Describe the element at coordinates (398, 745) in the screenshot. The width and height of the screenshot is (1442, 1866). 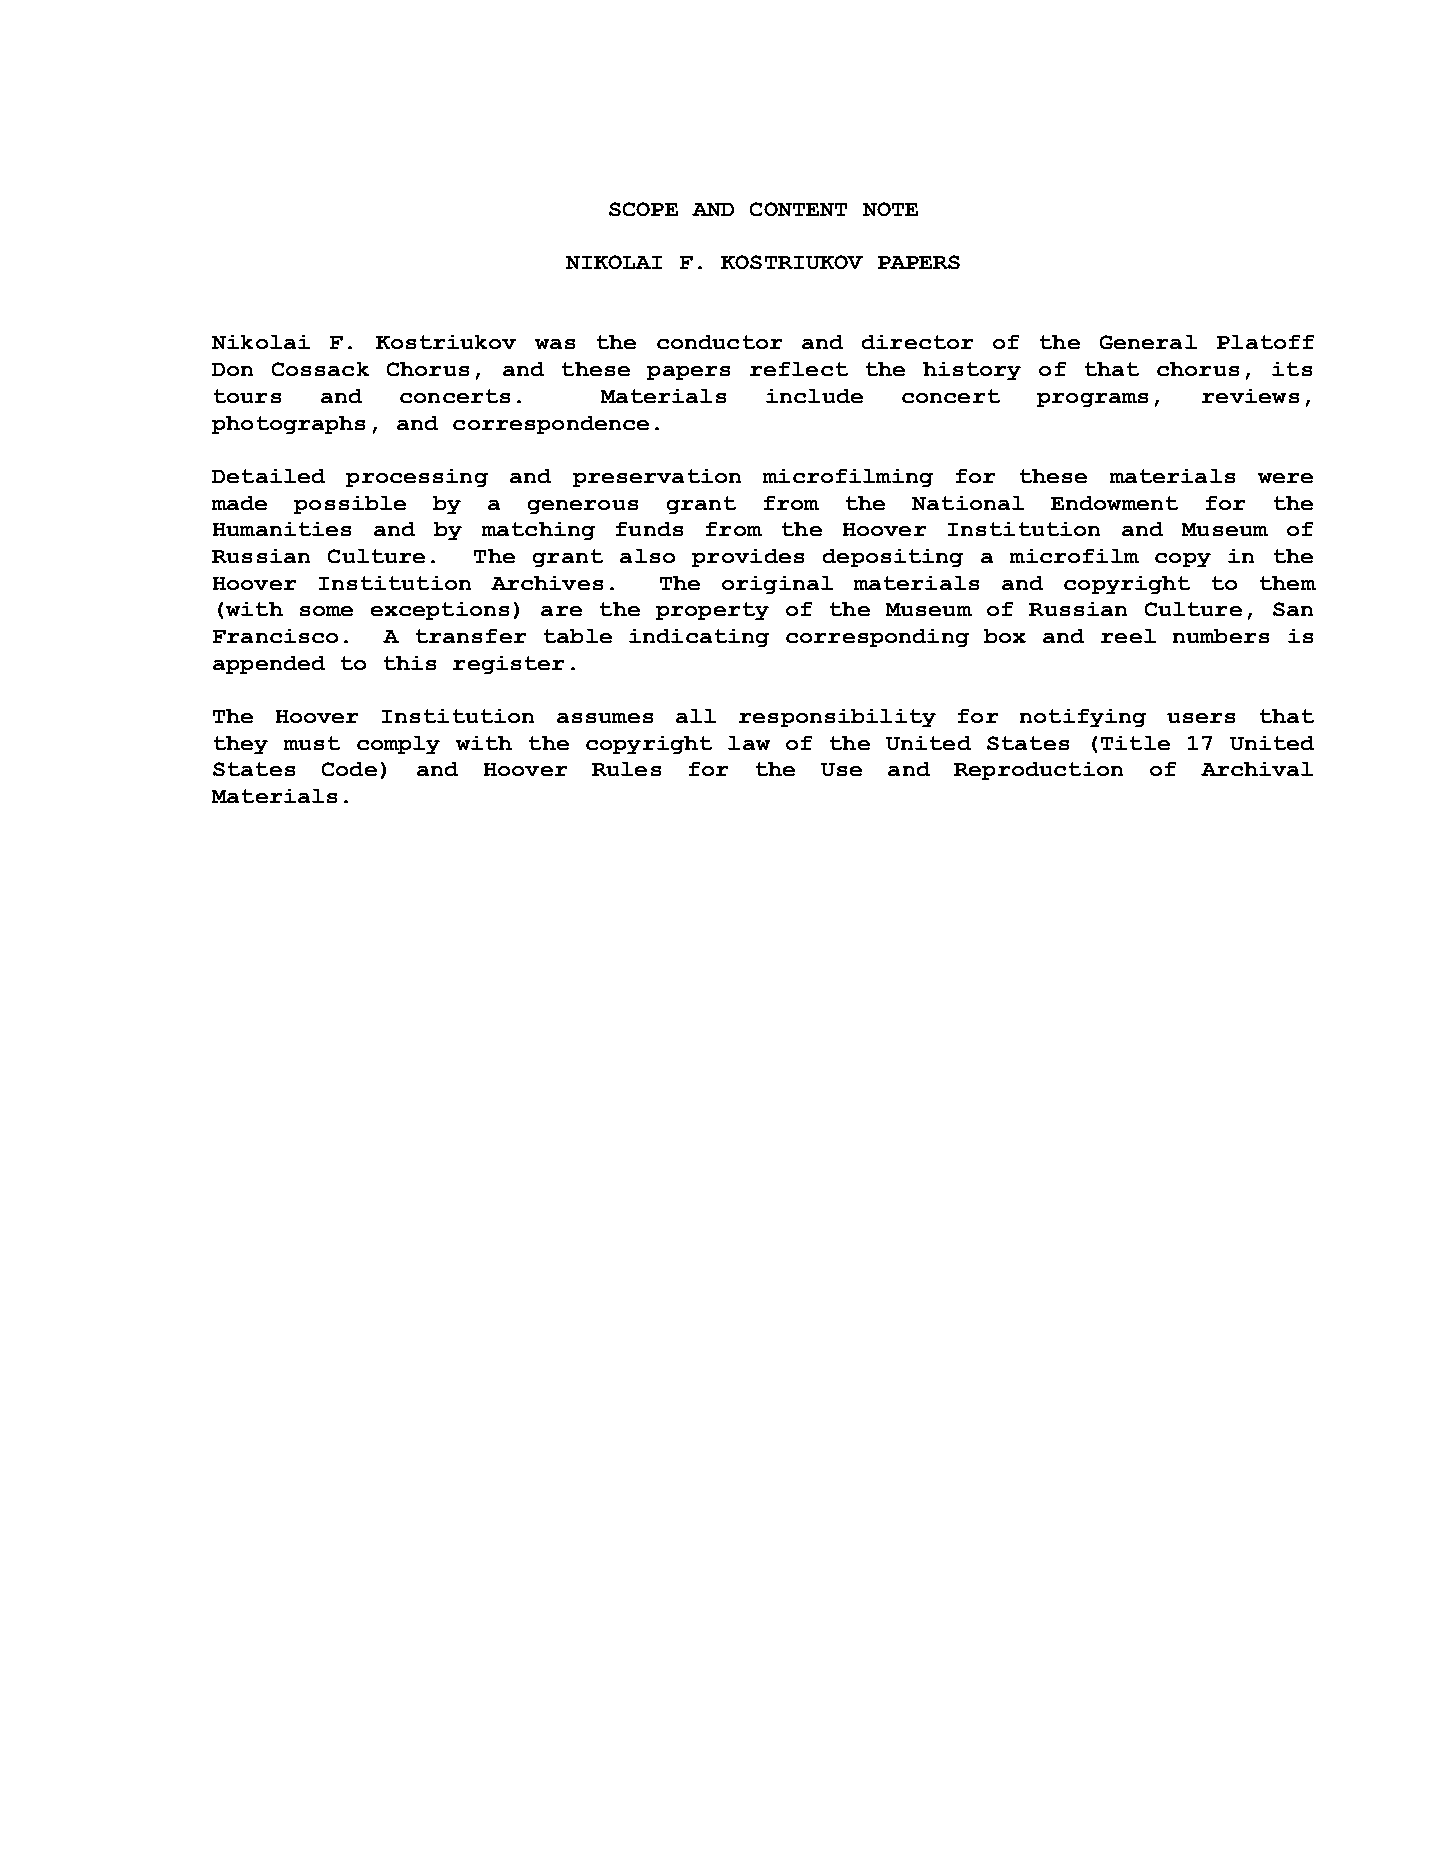
I see `comply` at that location.
